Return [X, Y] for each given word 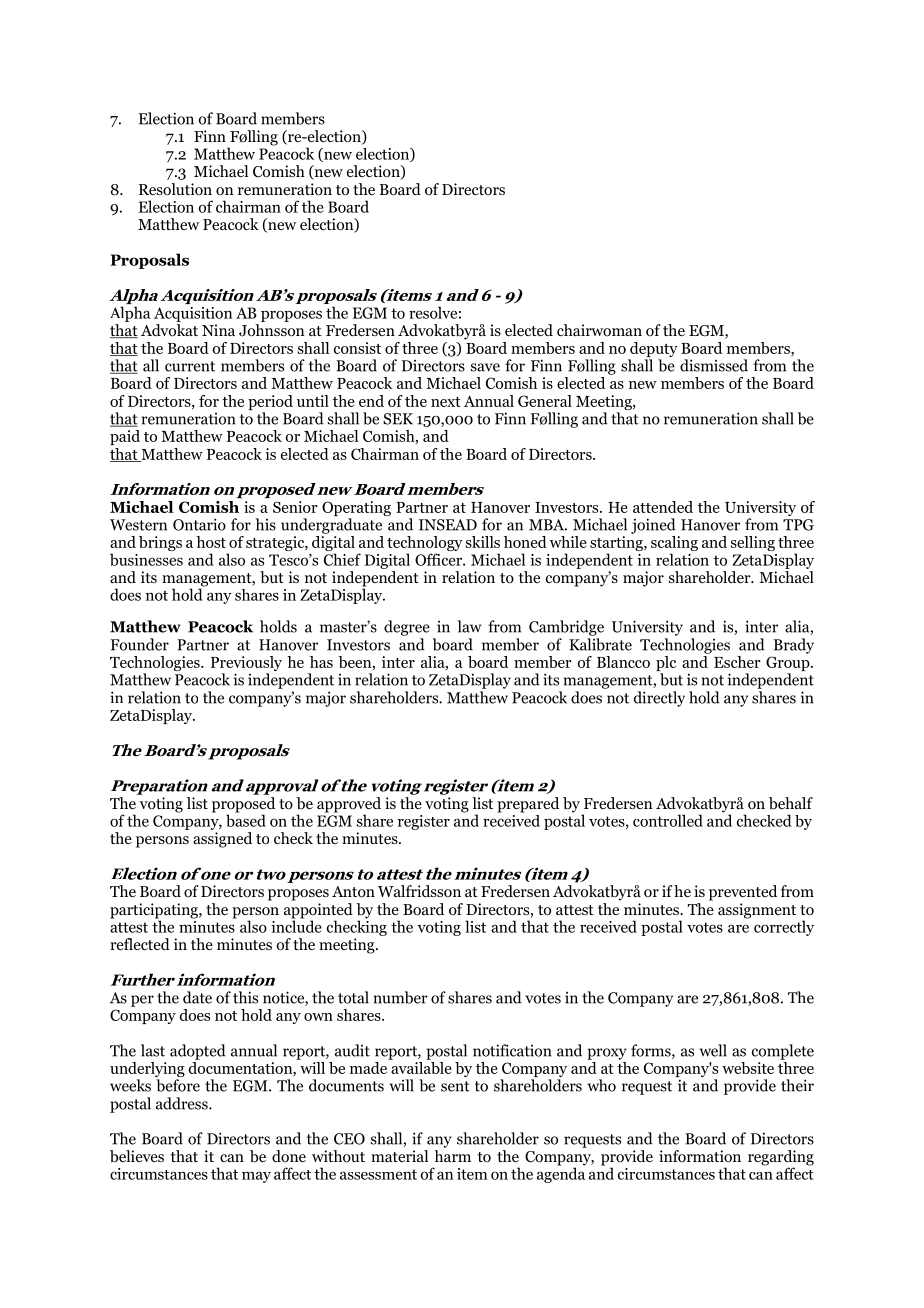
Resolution [175, 189]
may [256, 1177]
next [446, 402]
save [485, 367]
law [469, 626]
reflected [140, 944]
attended [663, 507]
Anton [353, 892]
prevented [743, 893]
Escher [737, 662]
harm [453, 1156]
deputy [653, 351]
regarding [781, 1159]
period [270, 404]
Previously [246, 665]
